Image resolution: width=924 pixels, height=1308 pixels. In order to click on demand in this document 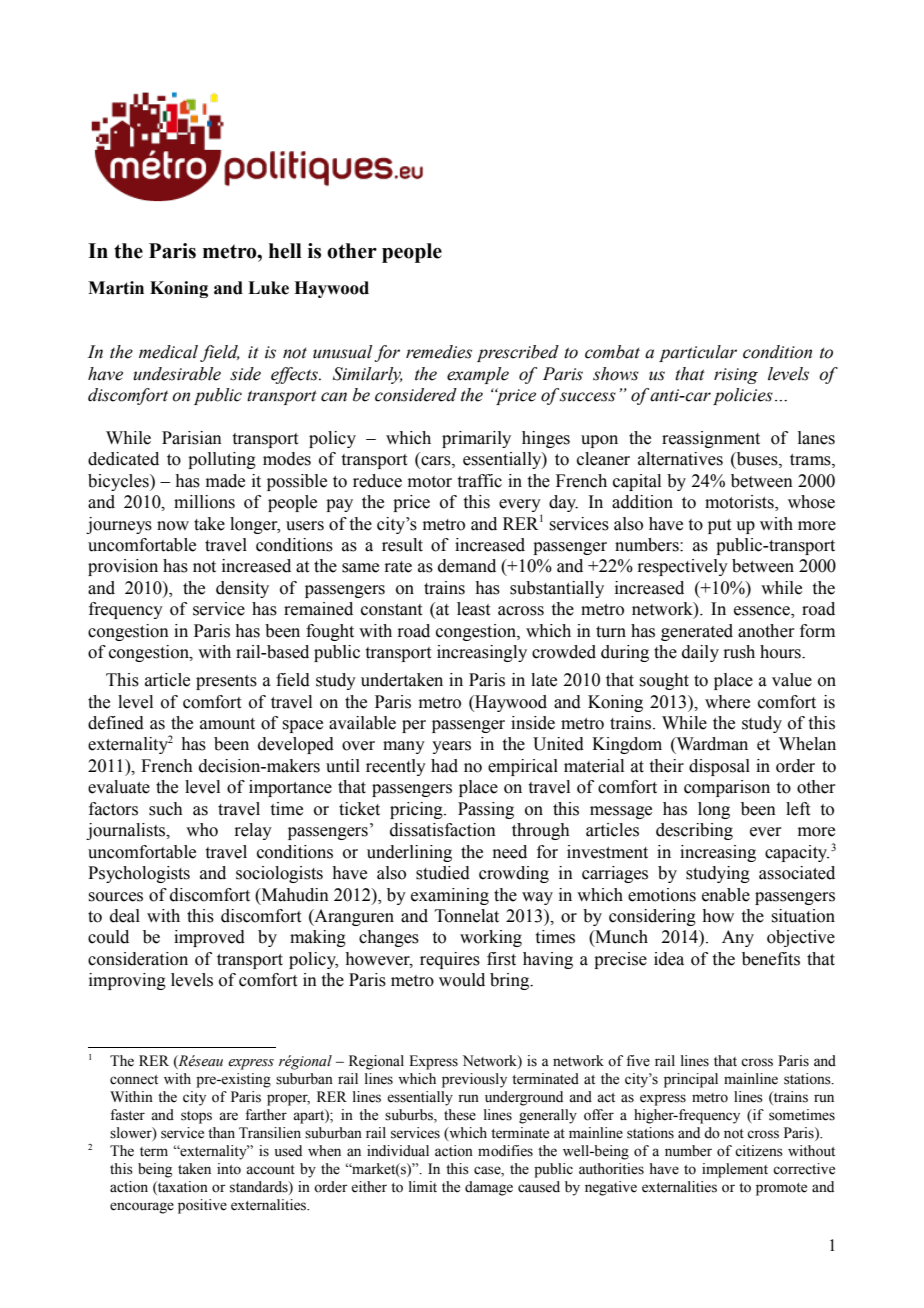, I will do `click(467, 566)`.
